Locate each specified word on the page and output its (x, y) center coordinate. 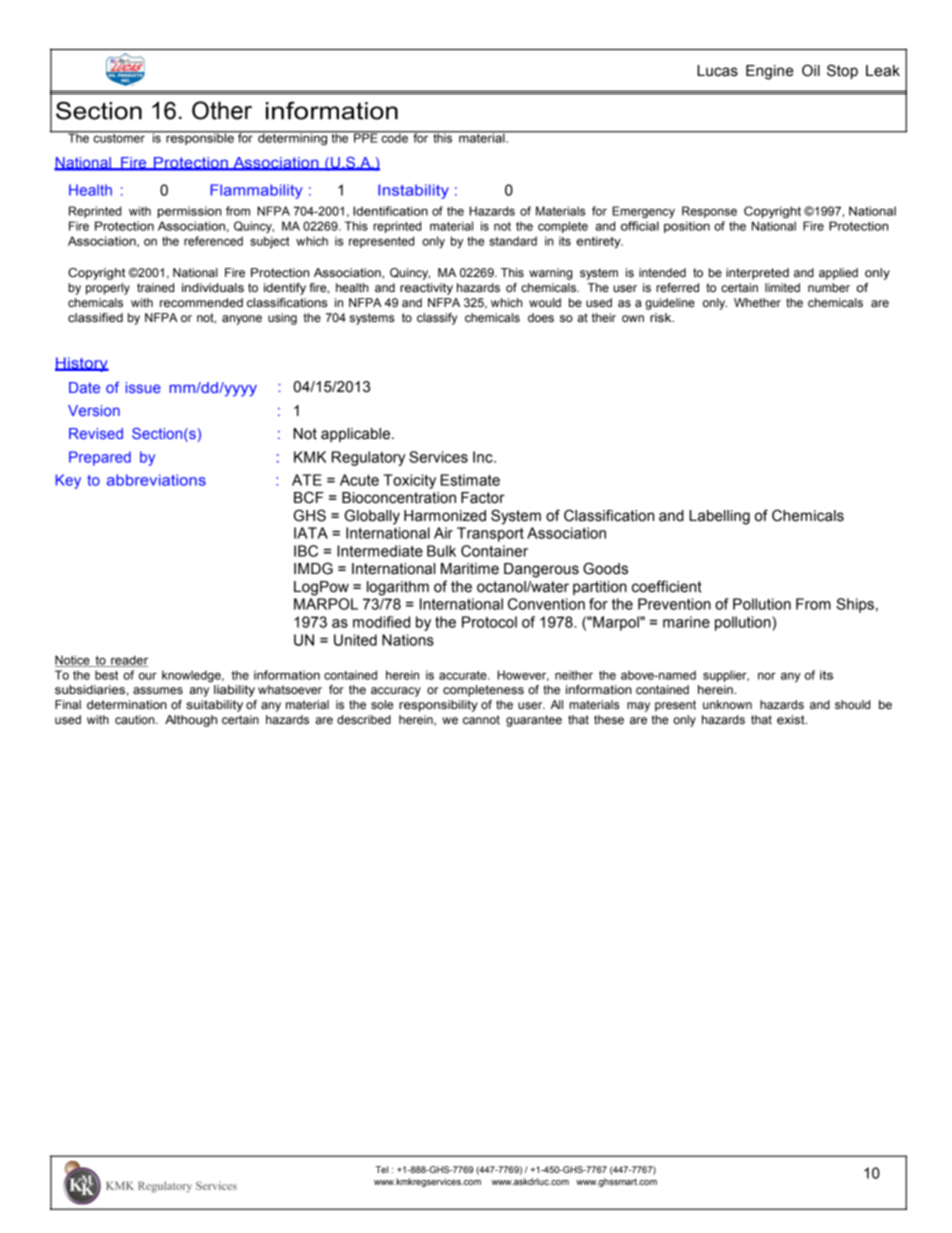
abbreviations (156, 480)
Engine (770, 72)
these (609, 720)
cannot (481, 719)
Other (222, 110)
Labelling (719, 517)
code (394, 137)
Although (191, 721)
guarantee (534, 721)
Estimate (470, 480)
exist (792, 720)
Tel (381, 1169)
